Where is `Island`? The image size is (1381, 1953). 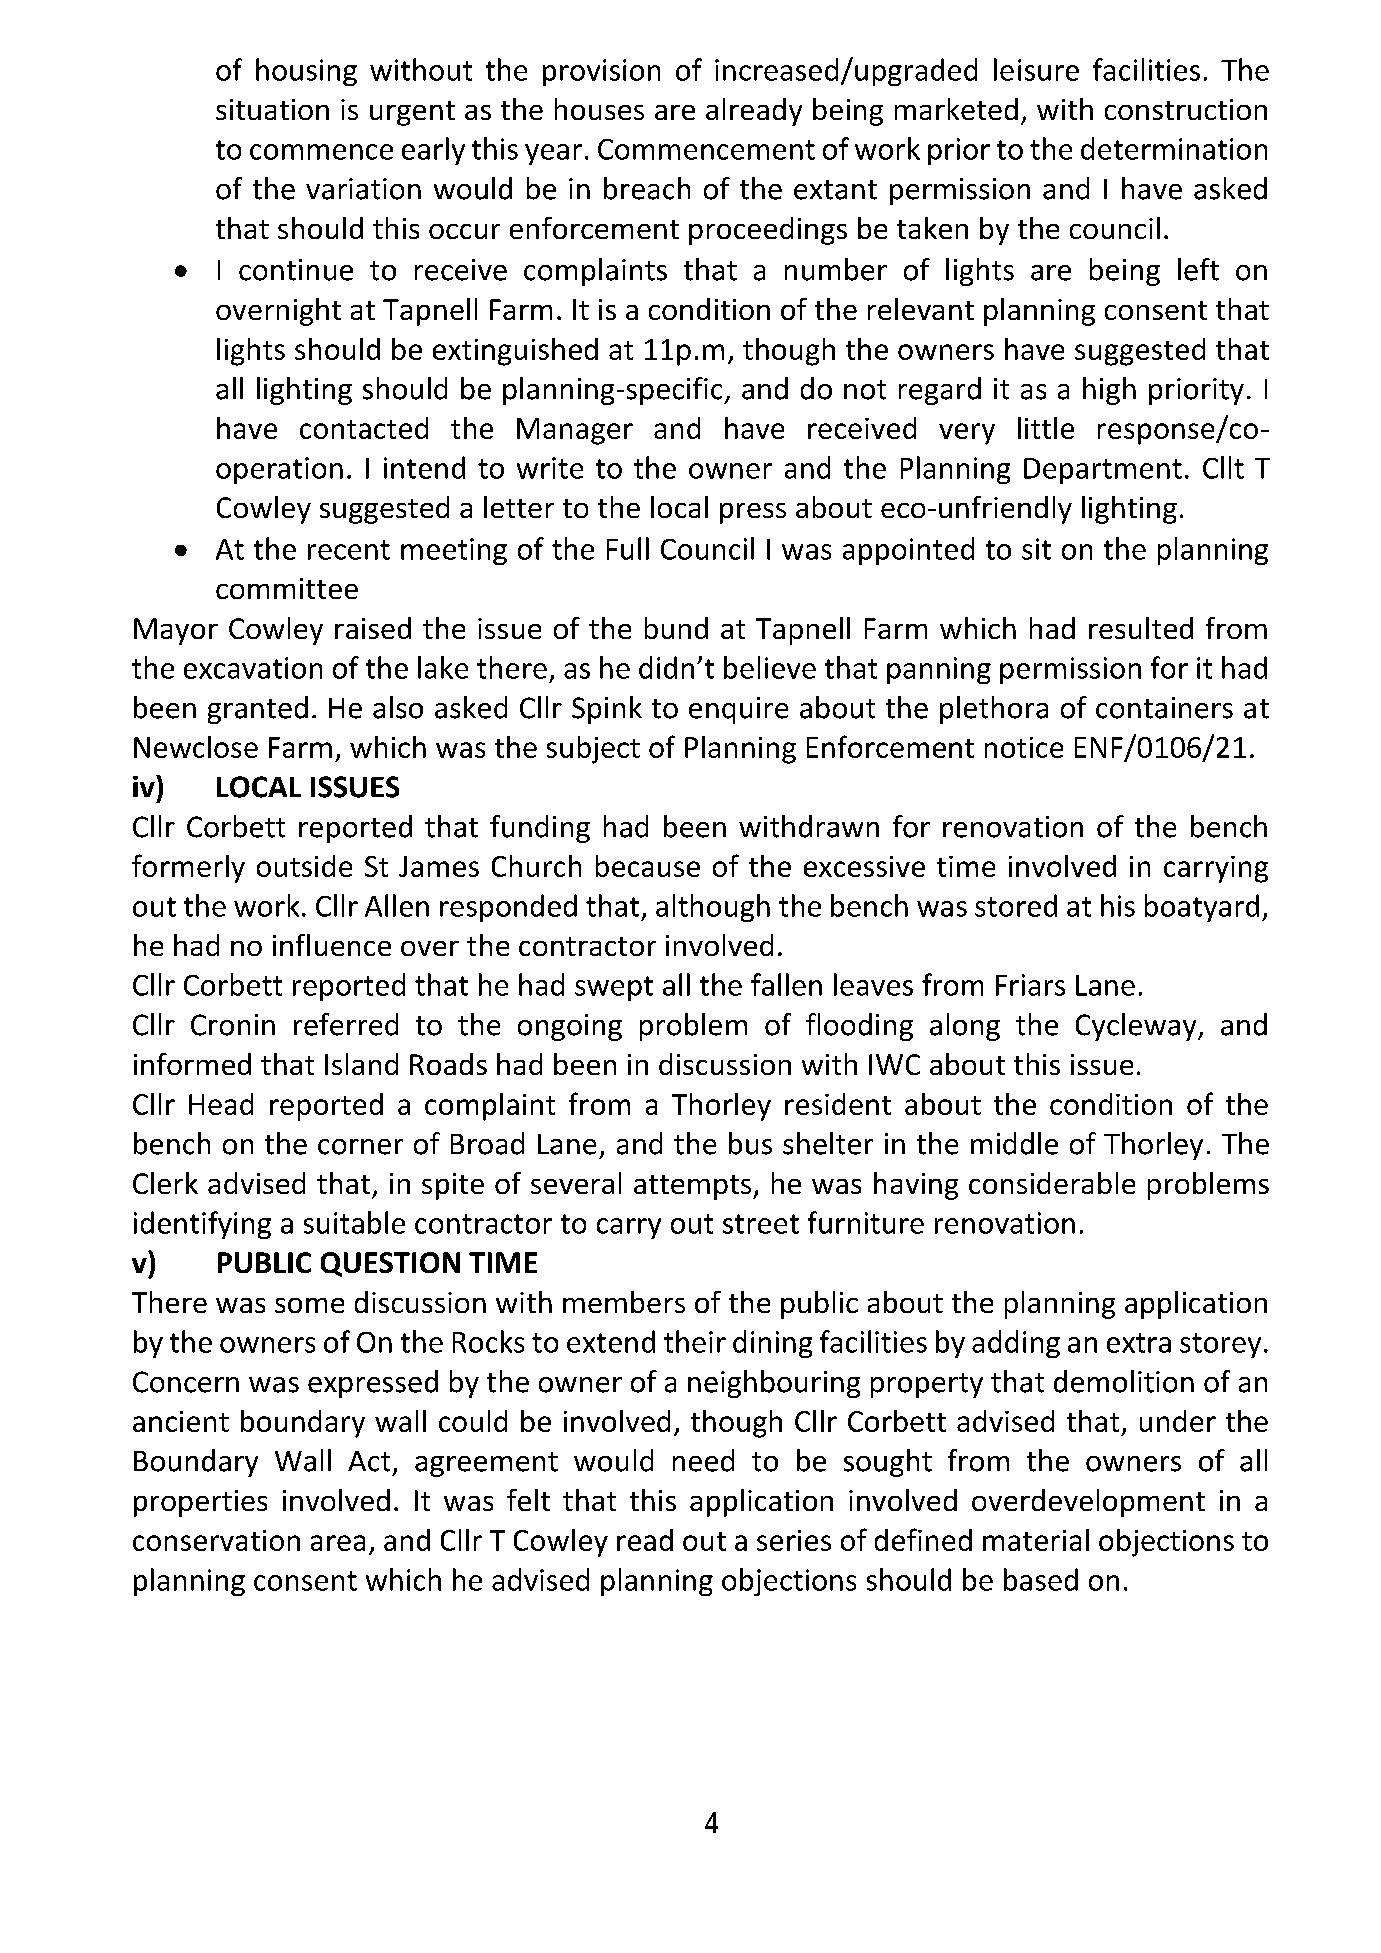 Island is located at coordinates (361, 1064).
